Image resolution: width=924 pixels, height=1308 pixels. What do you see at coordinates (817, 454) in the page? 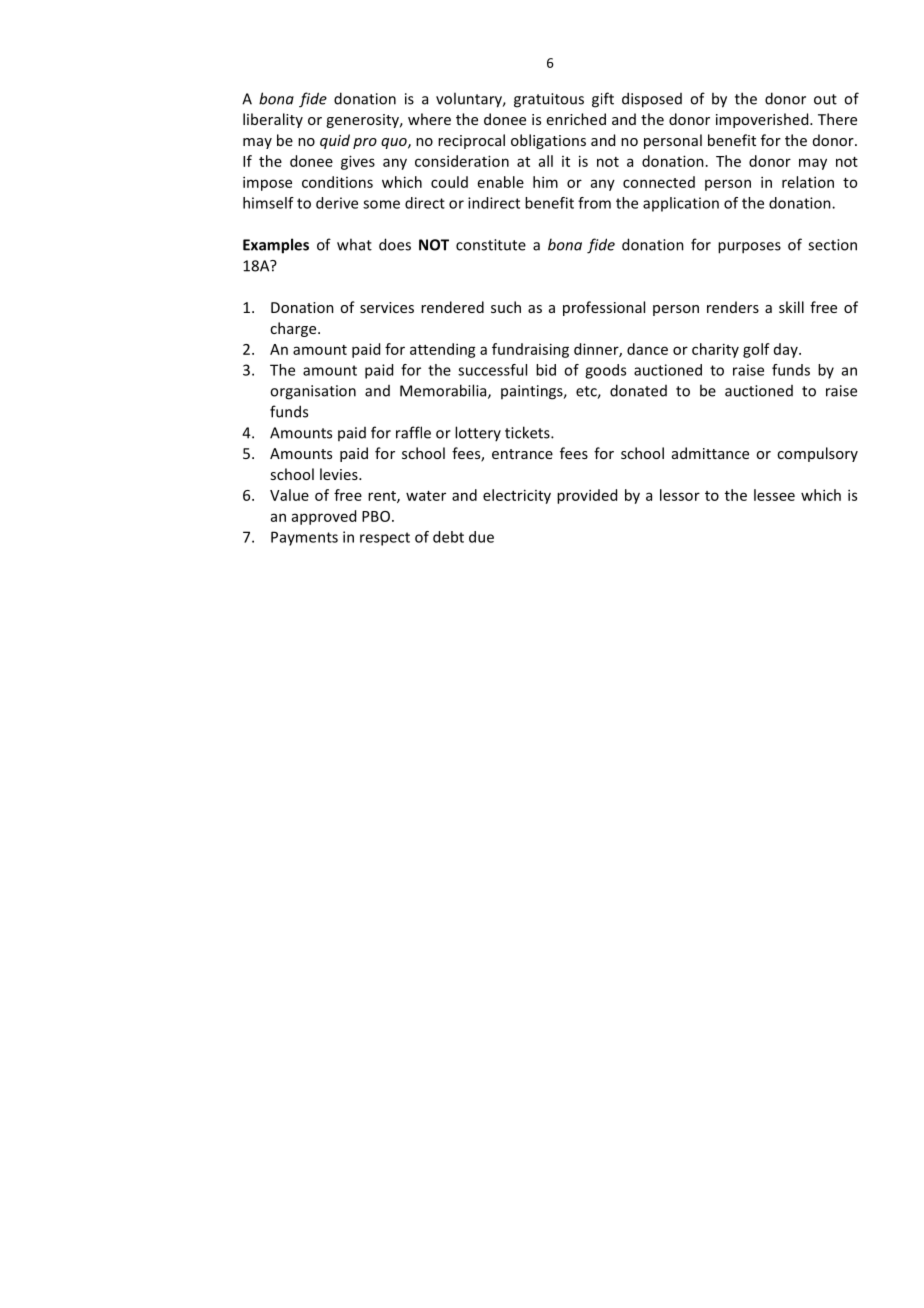
I see `compulsory` at bounding box center [817, 454].
